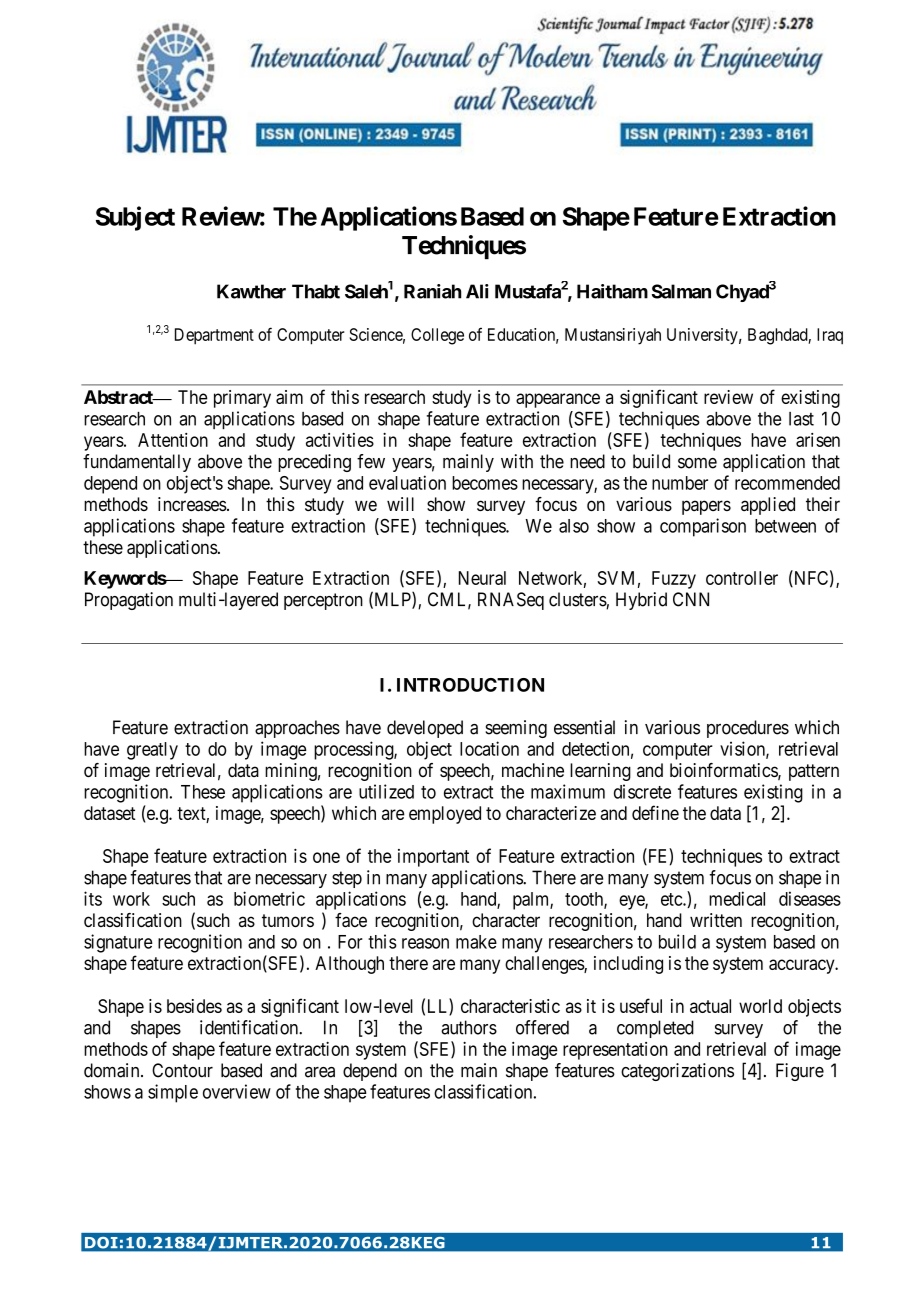  Describe the element at coordinates (800, 1072) in the document. I see `Figure` at that location.
